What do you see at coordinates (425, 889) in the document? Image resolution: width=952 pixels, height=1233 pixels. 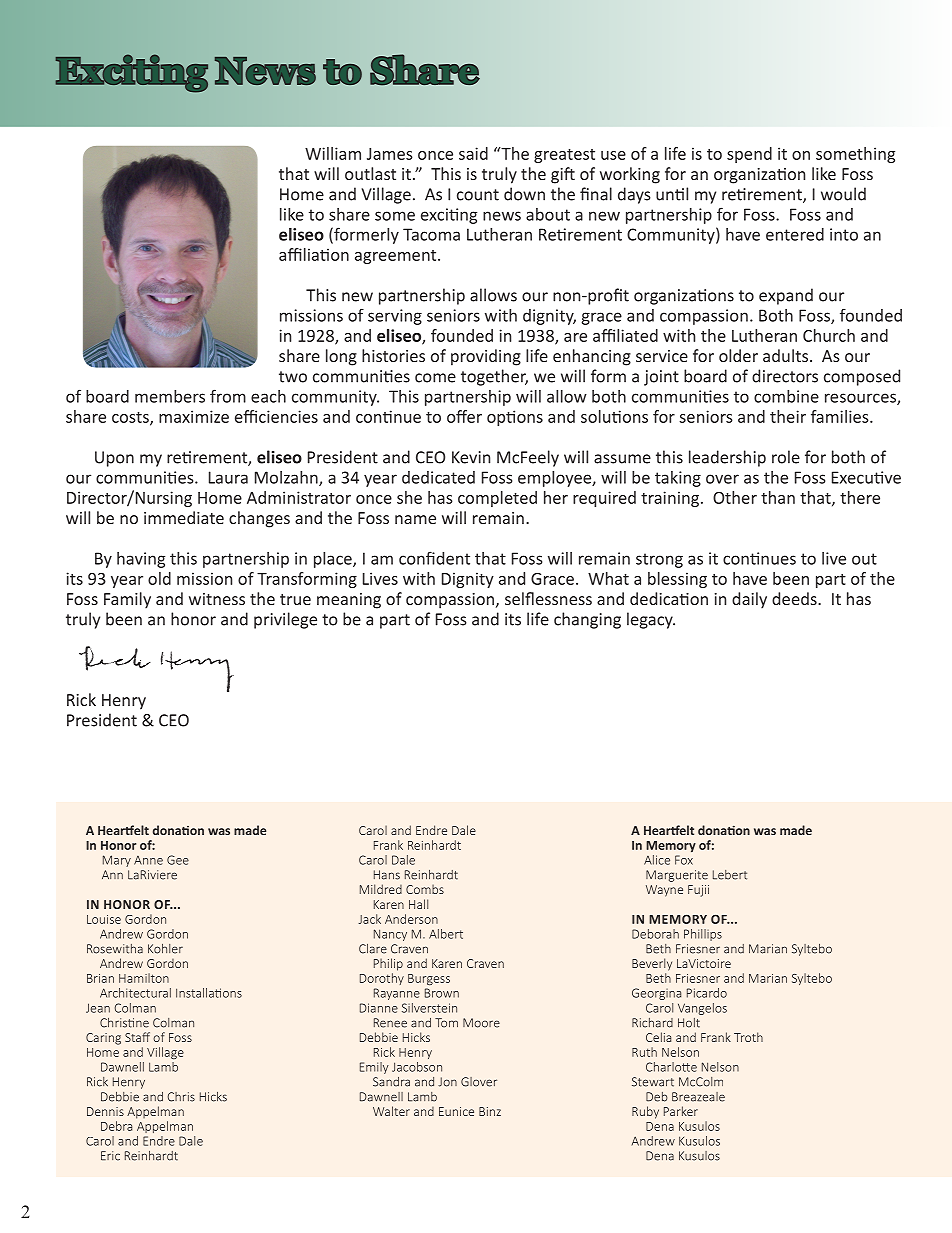 I see `Combs` at bounding box center [425, 889].
